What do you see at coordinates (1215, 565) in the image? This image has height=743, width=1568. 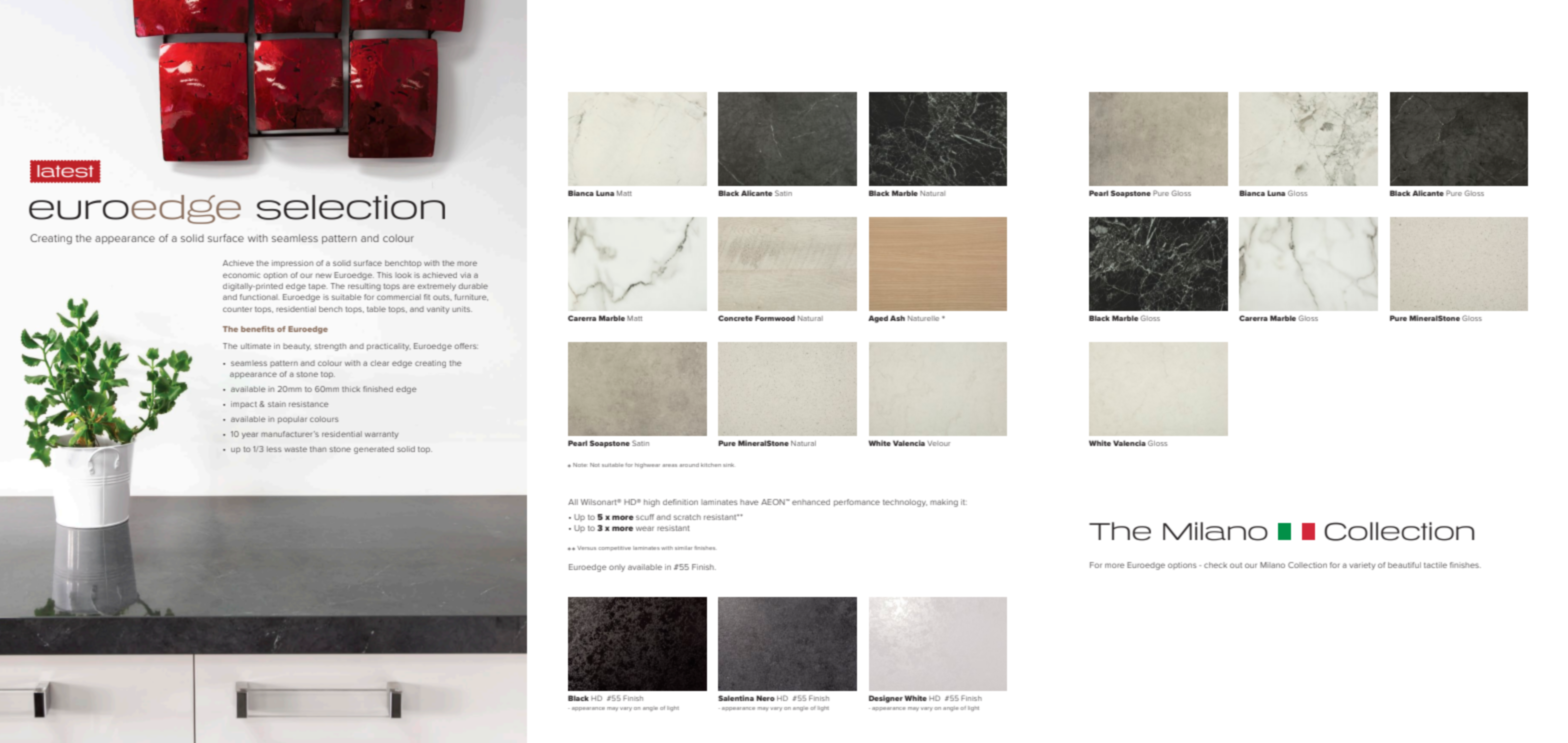 I see `check` at bounding box center [1215, 565].
